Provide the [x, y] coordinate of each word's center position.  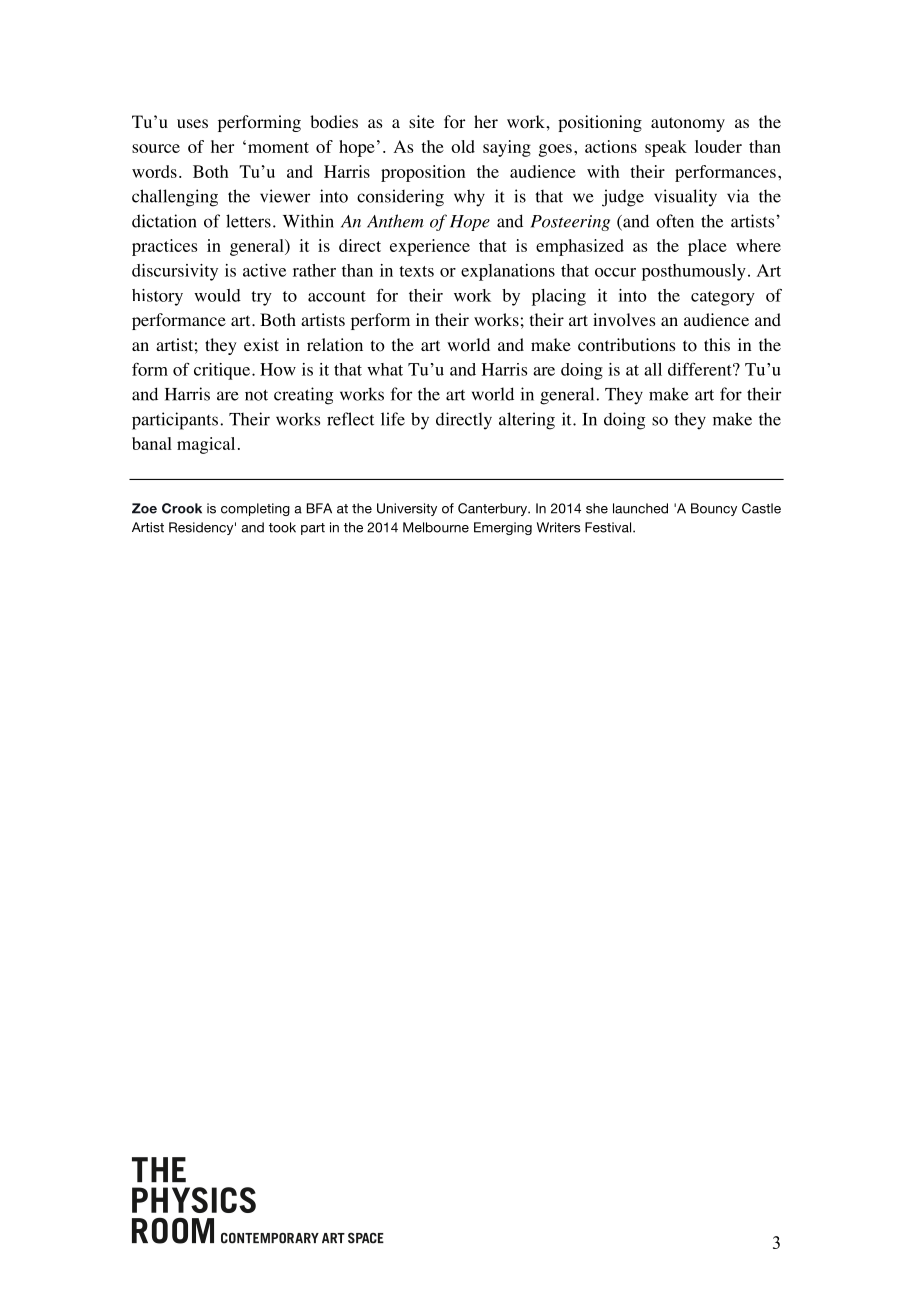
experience [430, 247]
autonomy [688, 124]
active [264, 270]
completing [255, 509]
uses [192, 123]
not [256, 395]
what [385, 369]
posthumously [694, 272]
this [717, 344]
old [463, 146]
